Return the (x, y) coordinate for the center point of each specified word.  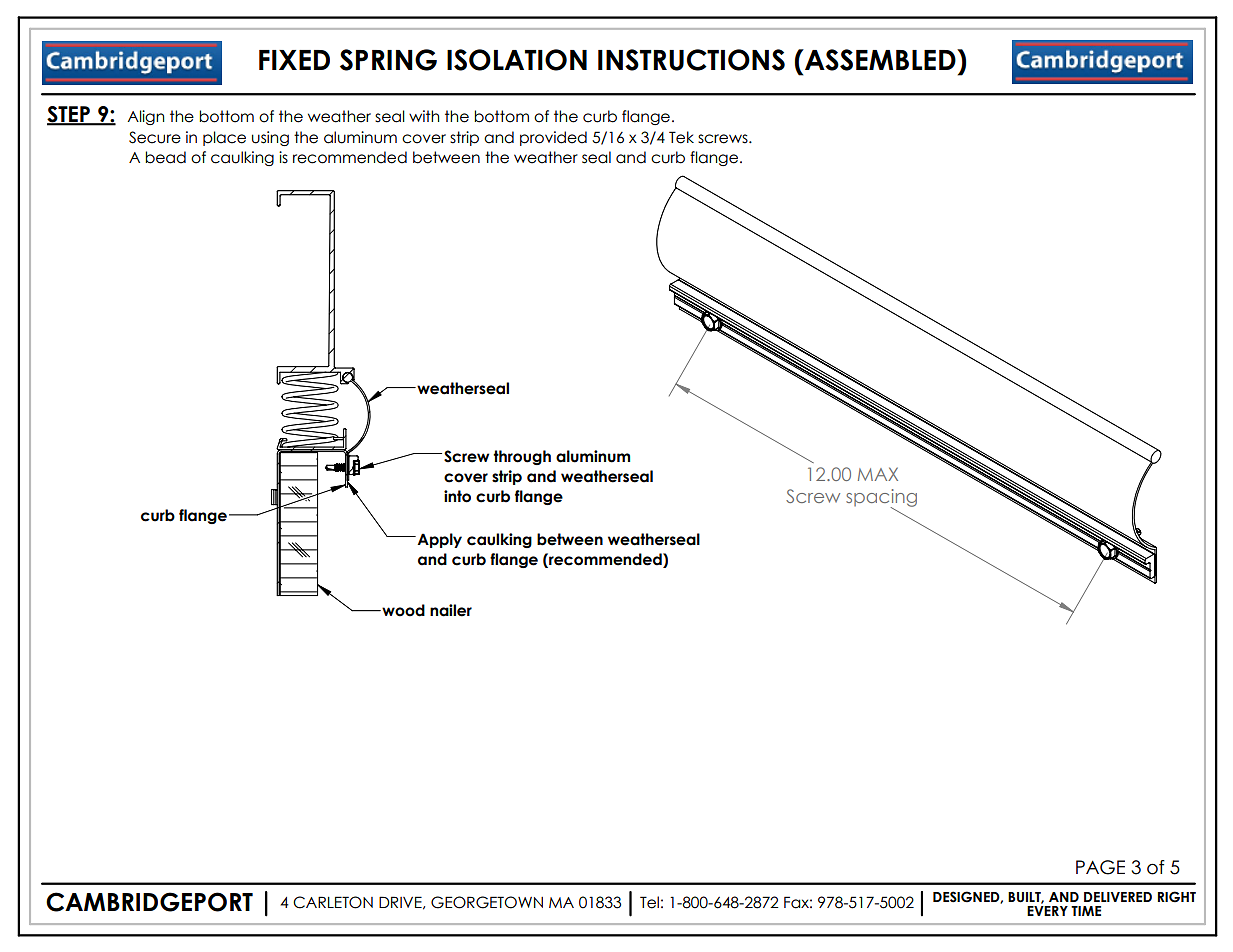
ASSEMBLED (880, 60)
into (457, 496)
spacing (881, 499)
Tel (649, 902)
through (522, 457)
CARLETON (333, 902)
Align (145, 117)
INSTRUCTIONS (691, 60)
